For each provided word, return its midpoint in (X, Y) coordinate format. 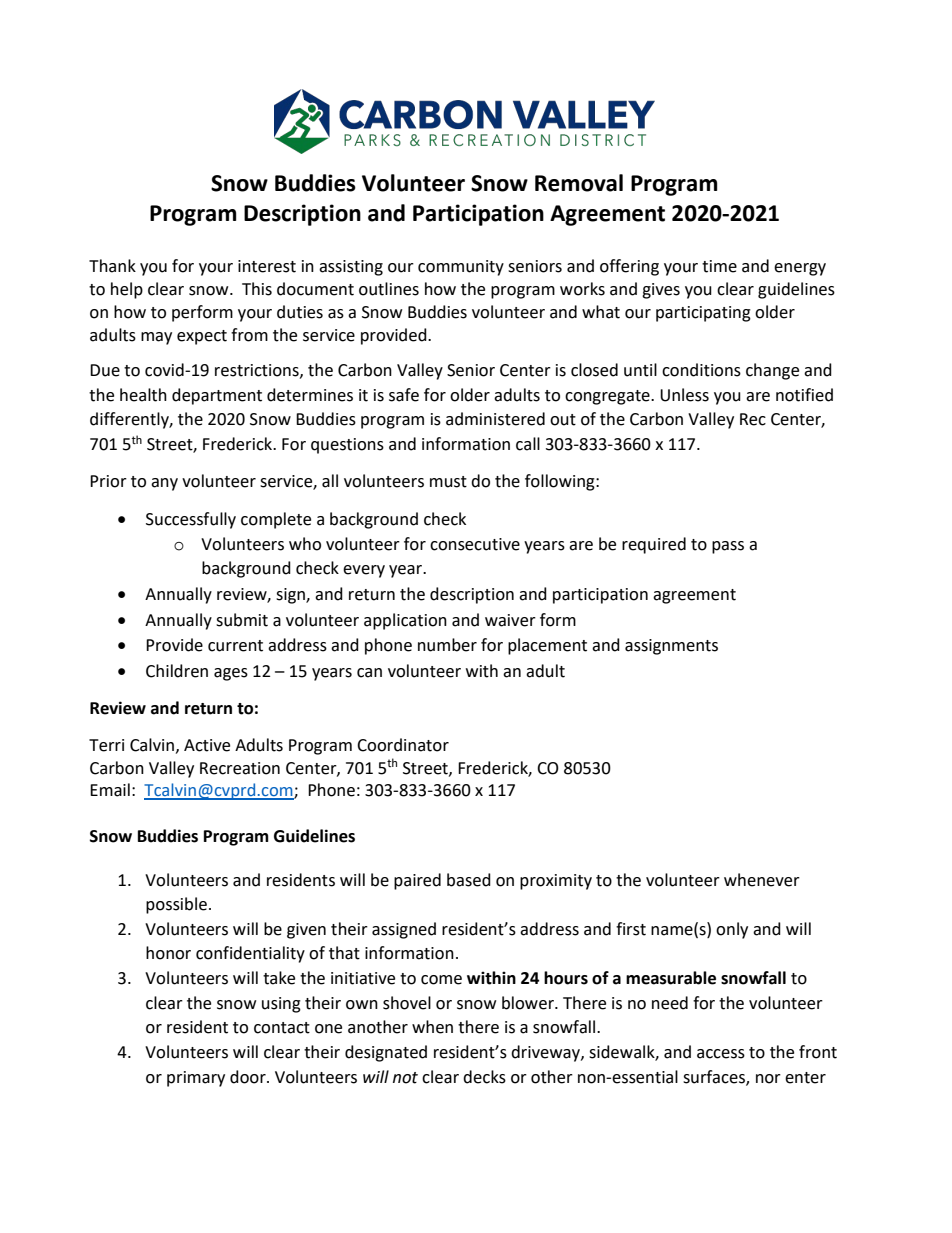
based (469, 880)
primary (196, 1079)
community (461, 268)
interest (267, 266)
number (447, 645)
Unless (684, 395)
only (732, 930)
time (719, 266)
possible (176, 905)
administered (495, 419)
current (235, 646)
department (217, 396)
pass (728, 547)
